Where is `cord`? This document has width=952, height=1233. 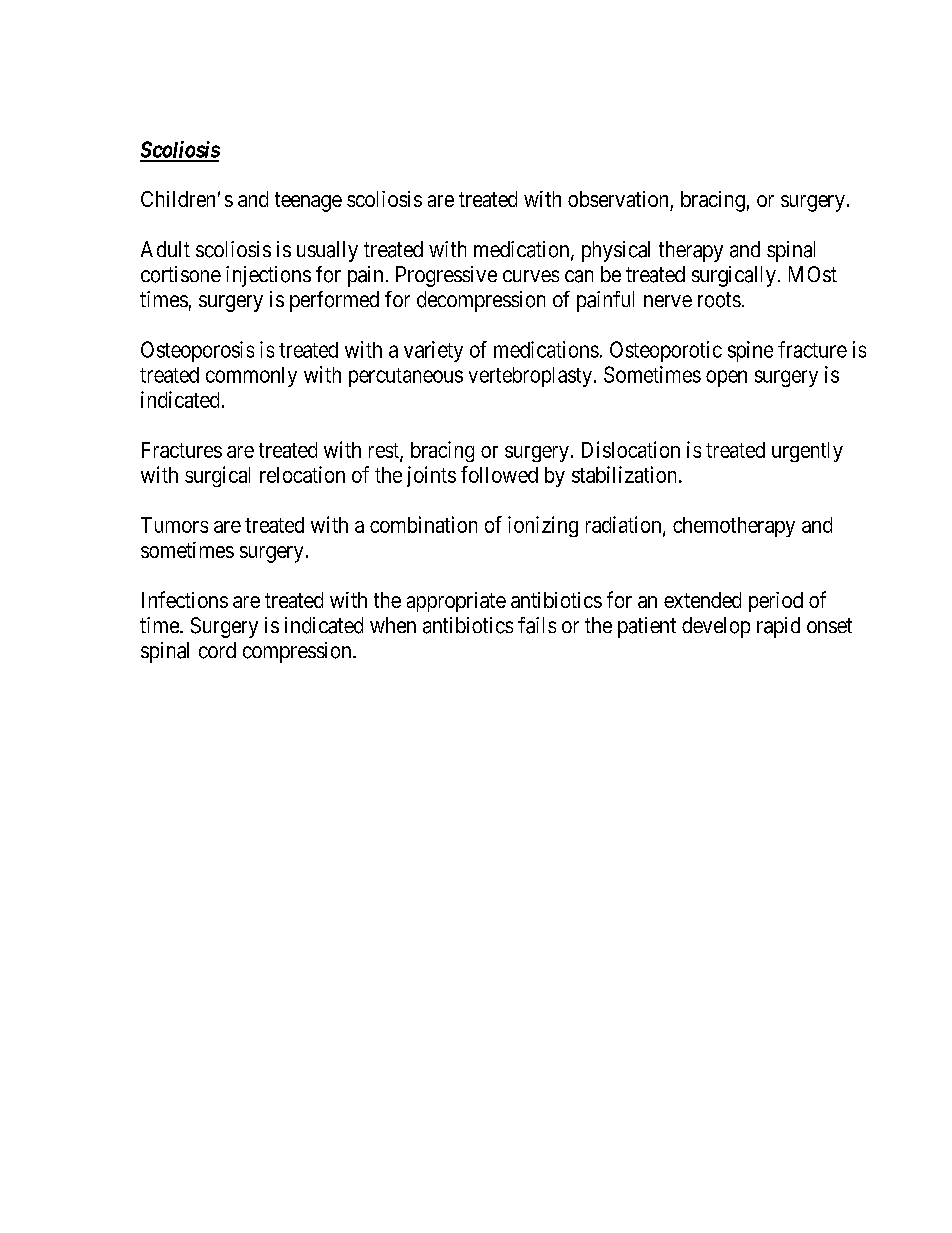 cord is located at coordinates (217, 650).
